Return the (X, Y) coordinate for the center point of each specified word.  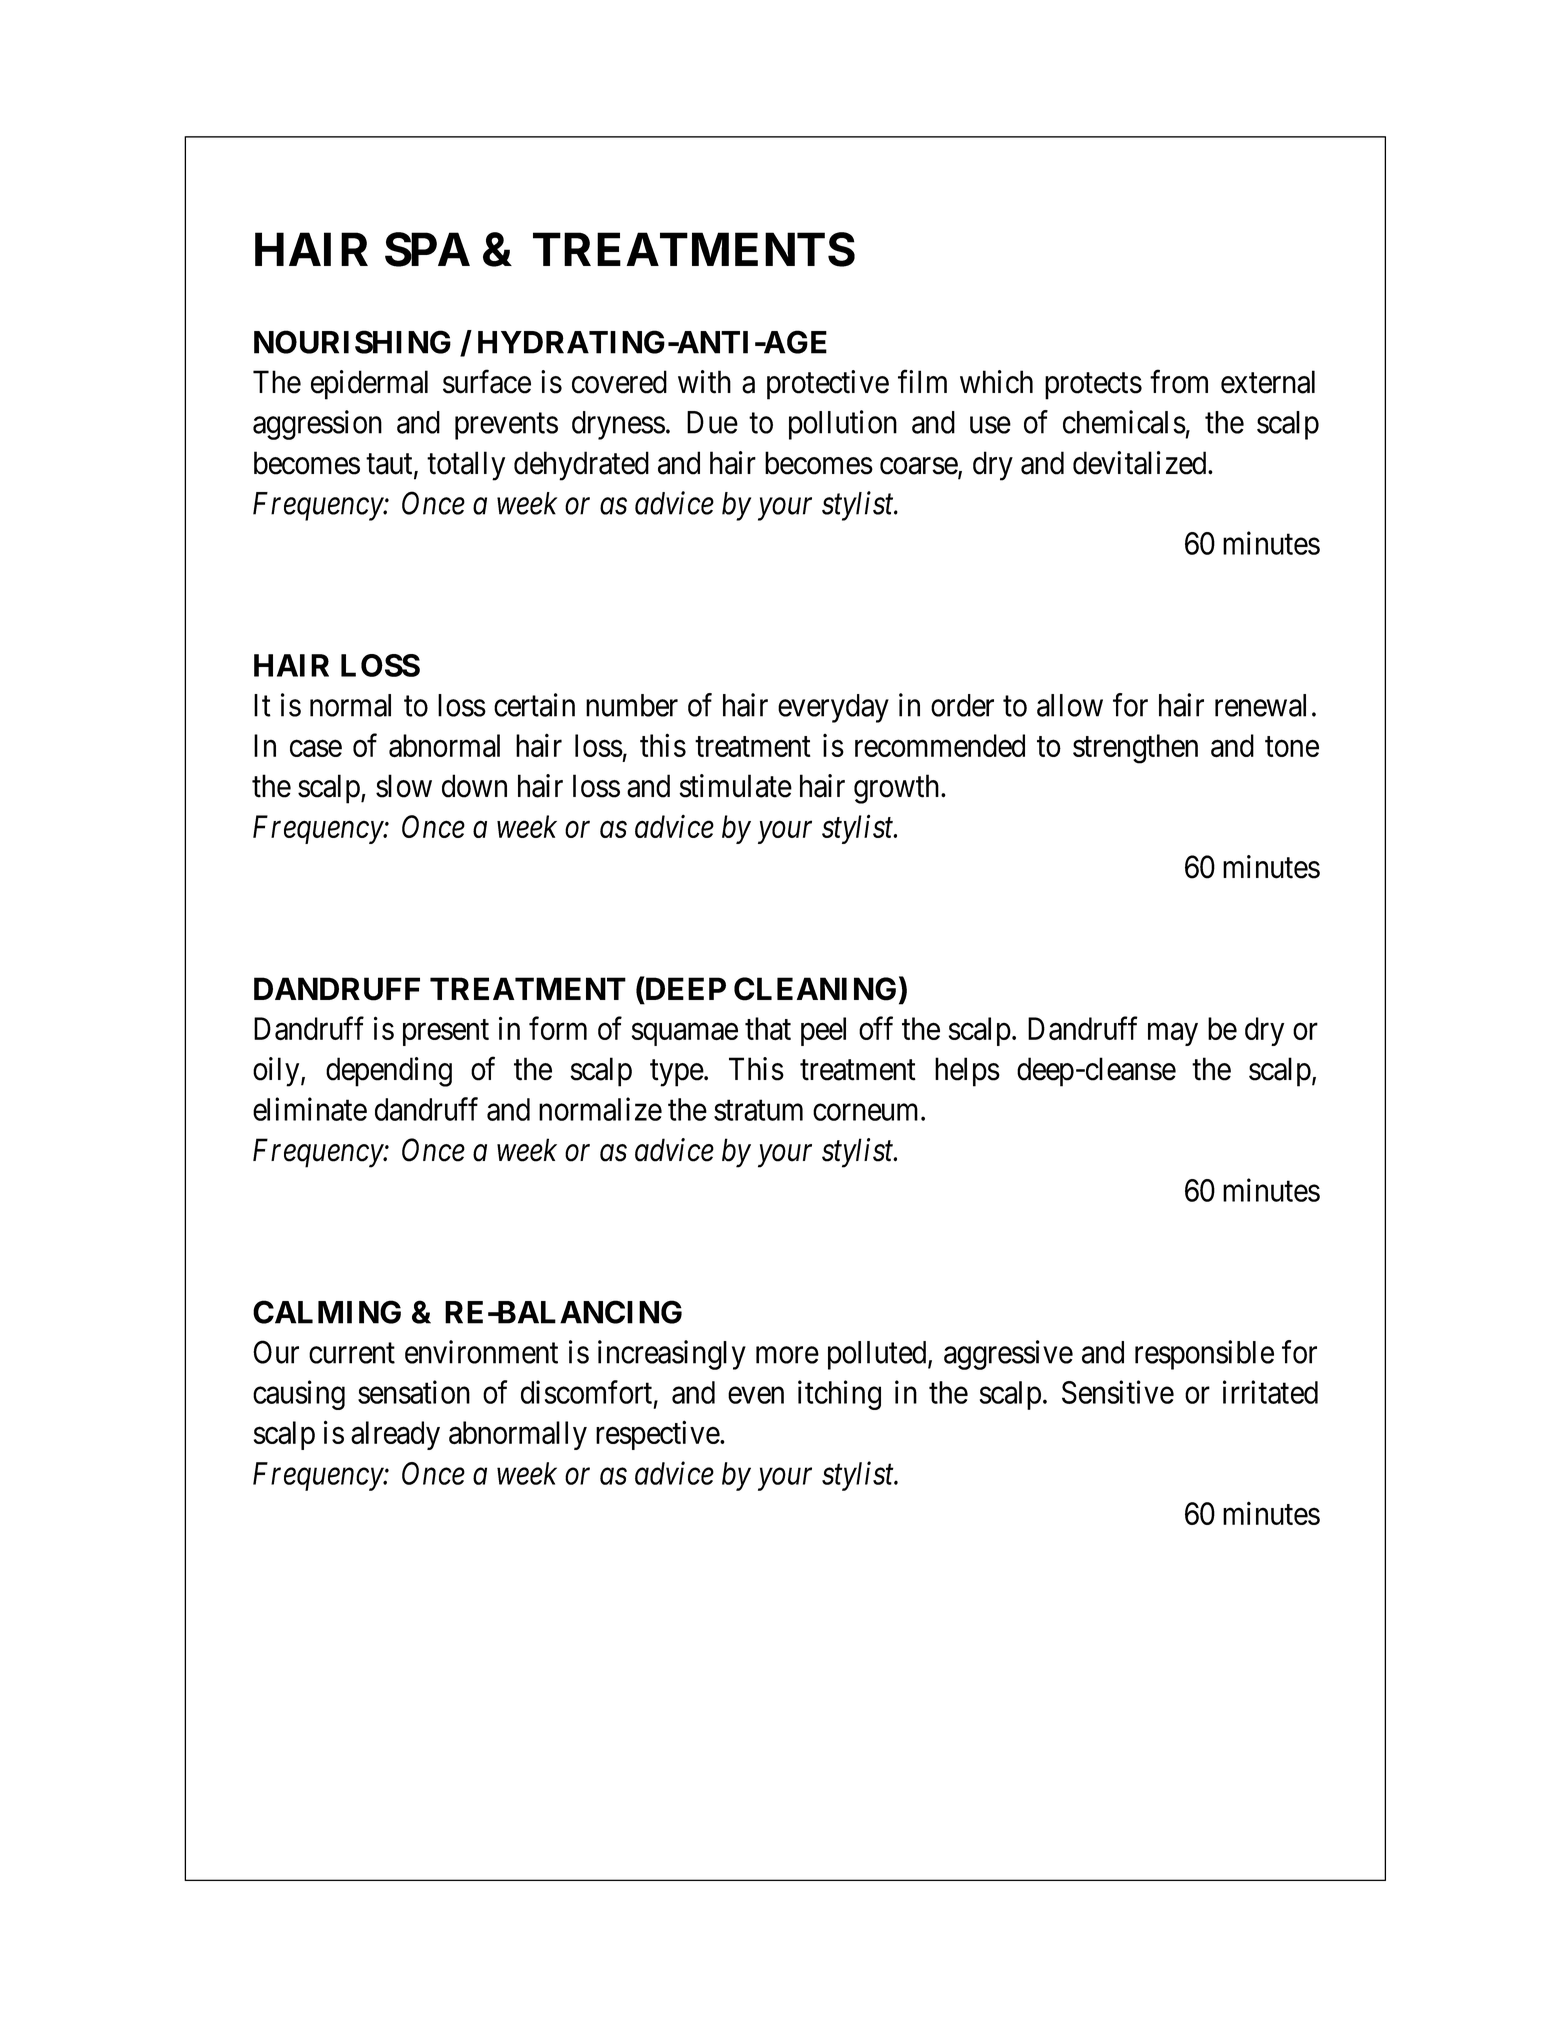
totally (466, 466)
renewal (1260, 705)
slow (404, 786)
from (1179, 382)
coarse (919, 467)
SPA (427, 249)
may (1173, 1034)
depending (389, 1072)
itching (839, 1395)
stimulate (735, 786)
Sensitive (1118, 1392)
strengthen (1135, 749)
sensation (414, 1392)
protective (828, 385)
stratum (758, 1110)
